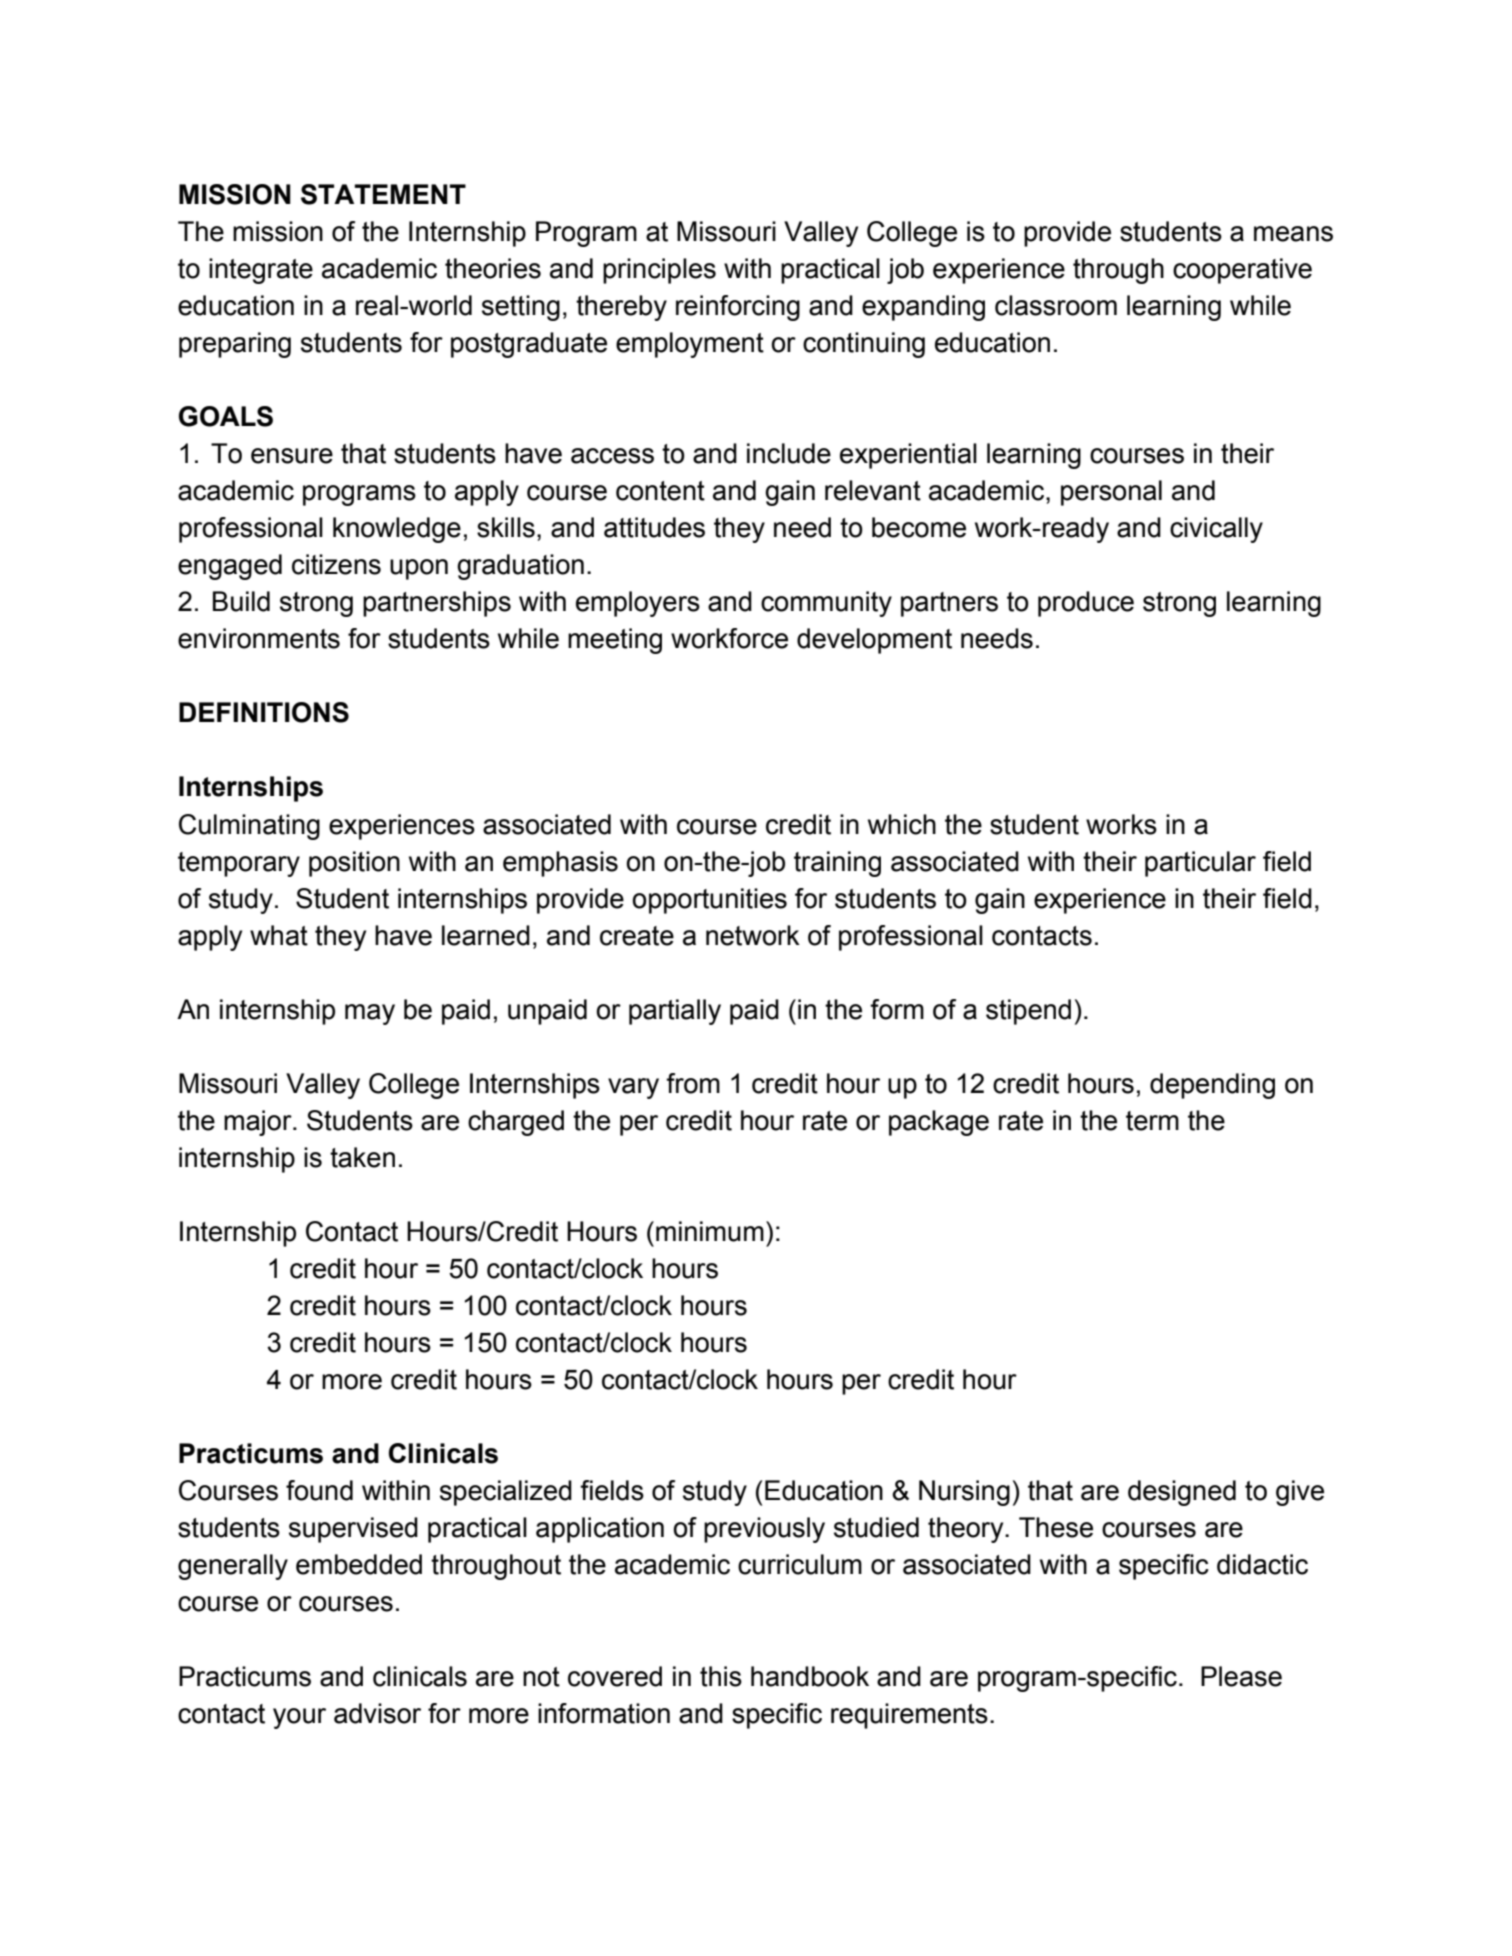 This page has height=1956, width=1512. Describe the element at coordinates (377, 1713) in the page. I see `advisor` at that location.
